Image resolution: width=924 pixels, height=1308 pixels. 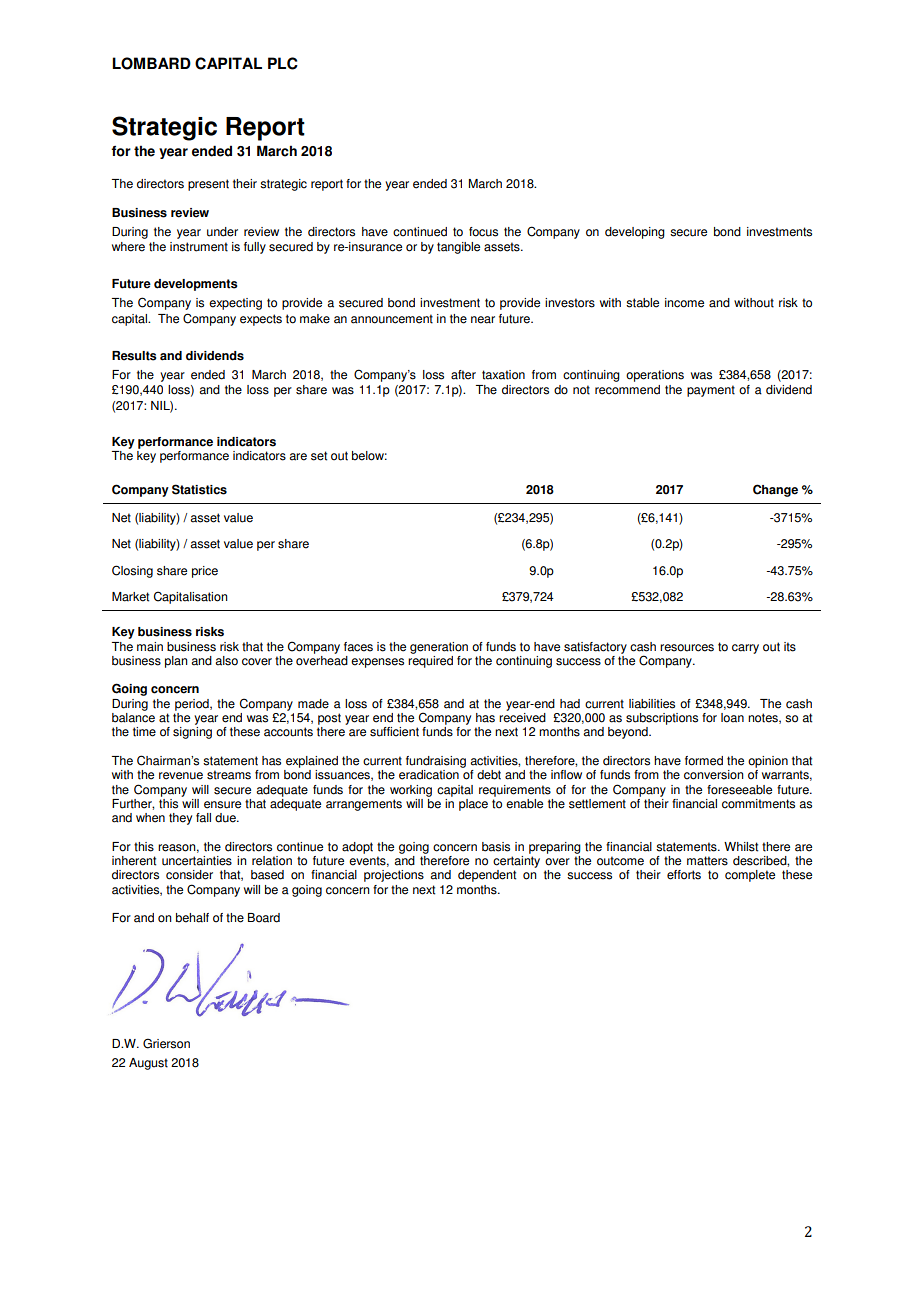 I want to click on resources, so click(x=687, y=648).
